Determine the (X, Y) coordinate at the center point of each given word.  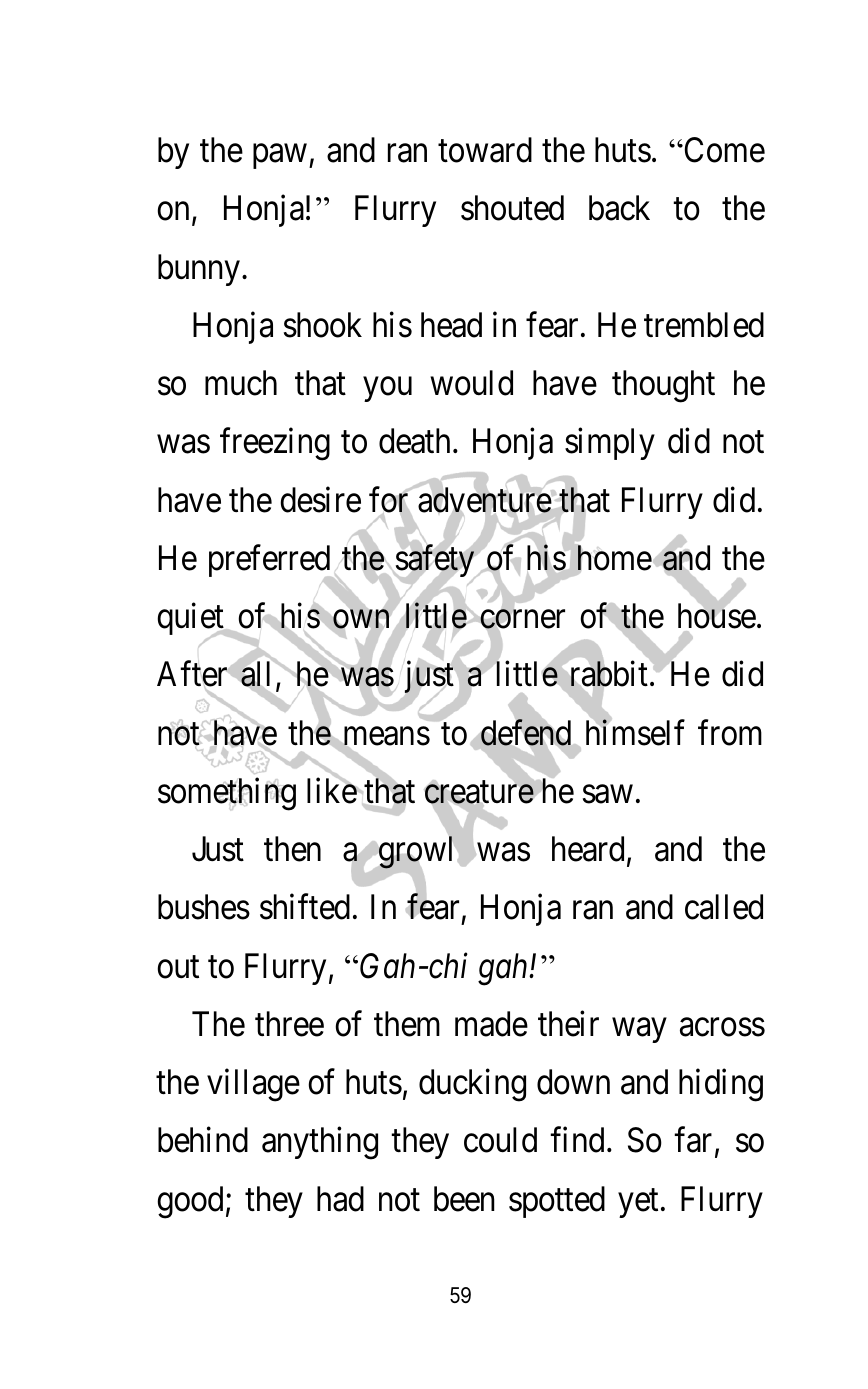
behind (203, 1140)
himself (635, 732)
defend (526, 732)
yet (638, 1203)
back (619, 208)
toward (485, 150)
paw (280, 157)
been (464, 1199)
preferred (271, 562)
